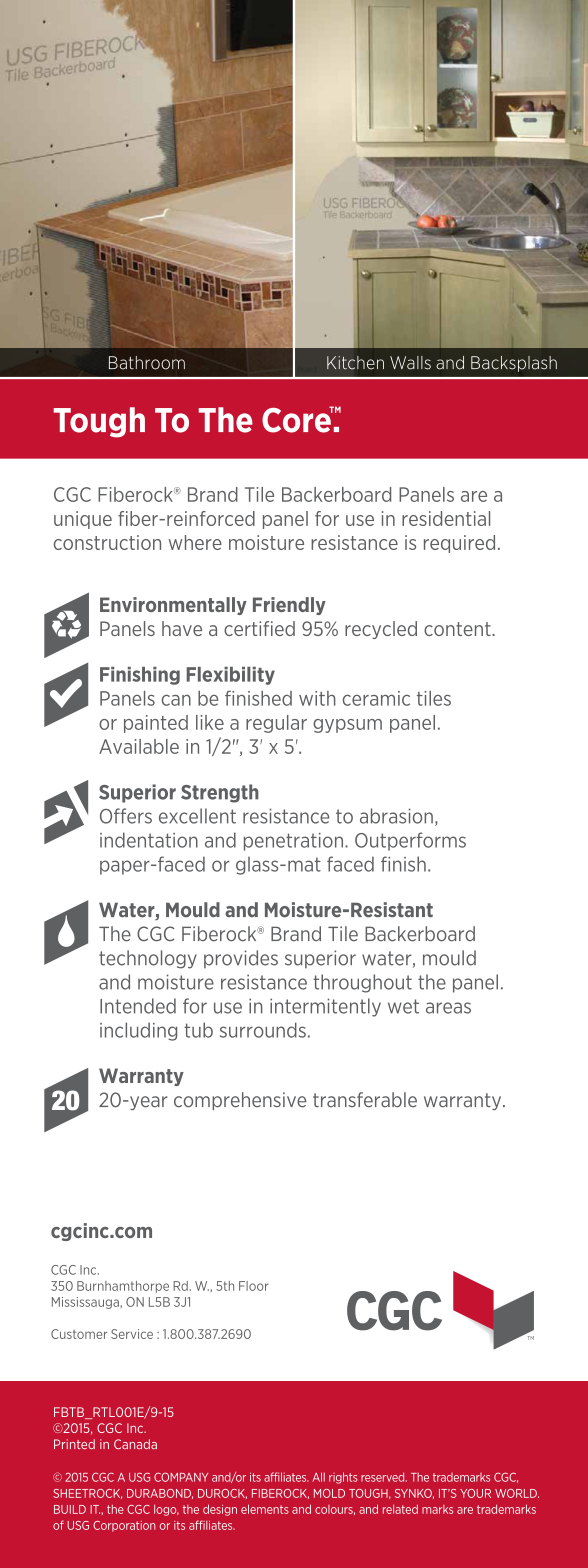 The width and height of the image is (588, 1568). What do you see at coordinates (355, 363) in the image?
I see `Kitchen` at bounding box center [355, 363].
